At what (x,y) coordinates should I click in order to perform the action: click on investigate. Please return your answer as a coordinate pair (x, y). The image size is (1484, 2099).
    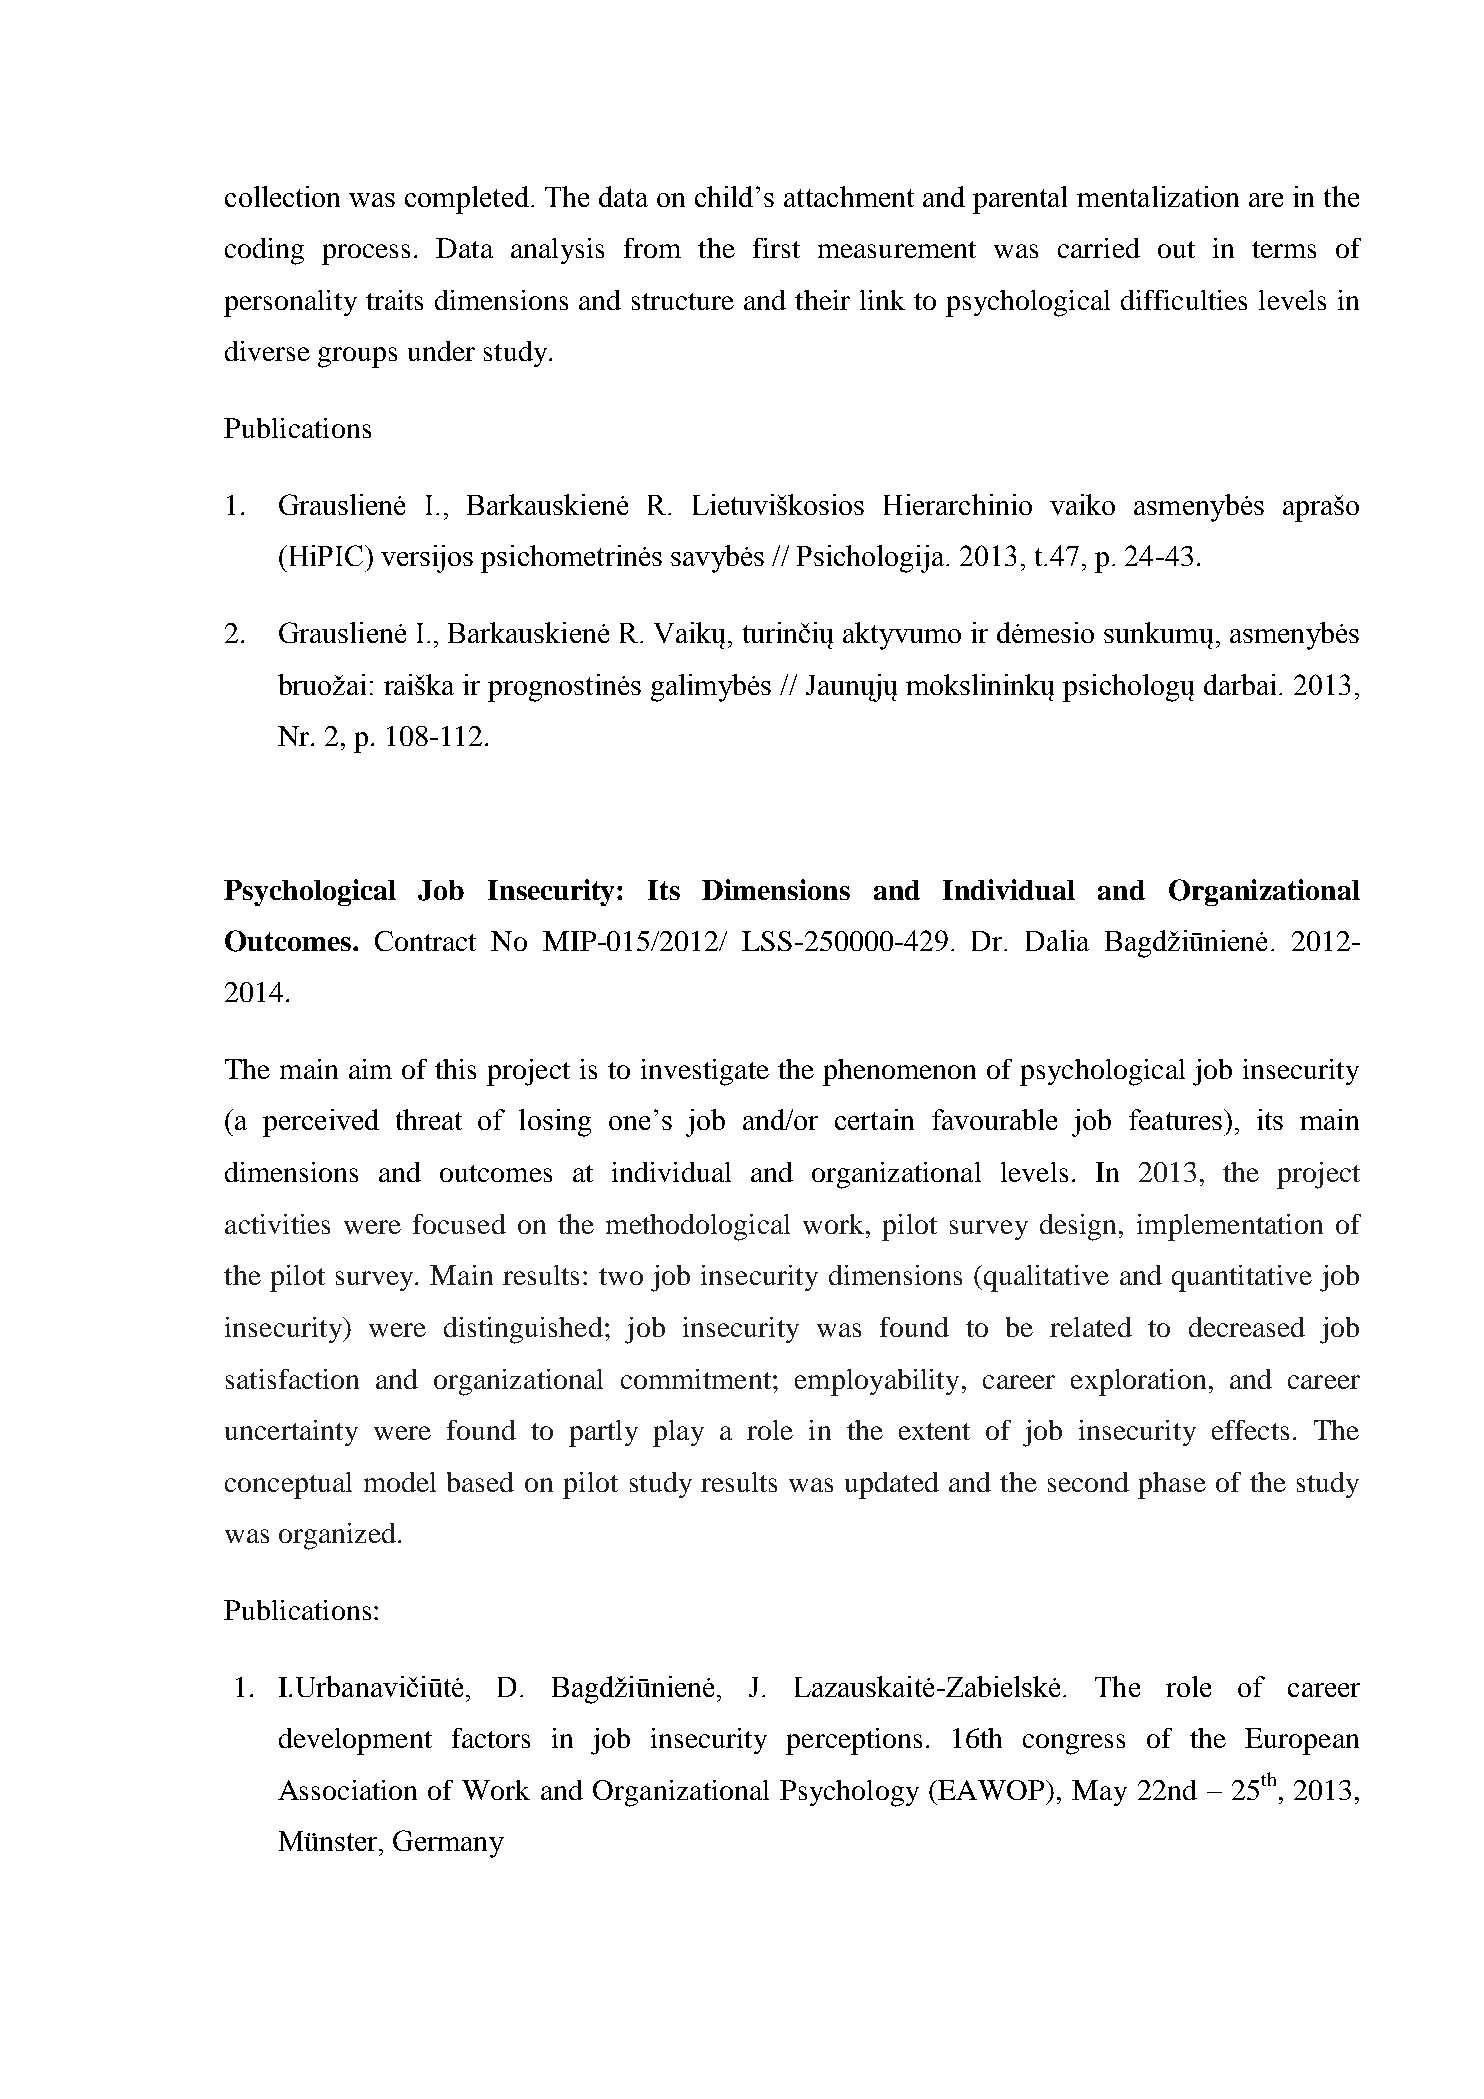
    Looking at the image, I should click on (705, 1072).
